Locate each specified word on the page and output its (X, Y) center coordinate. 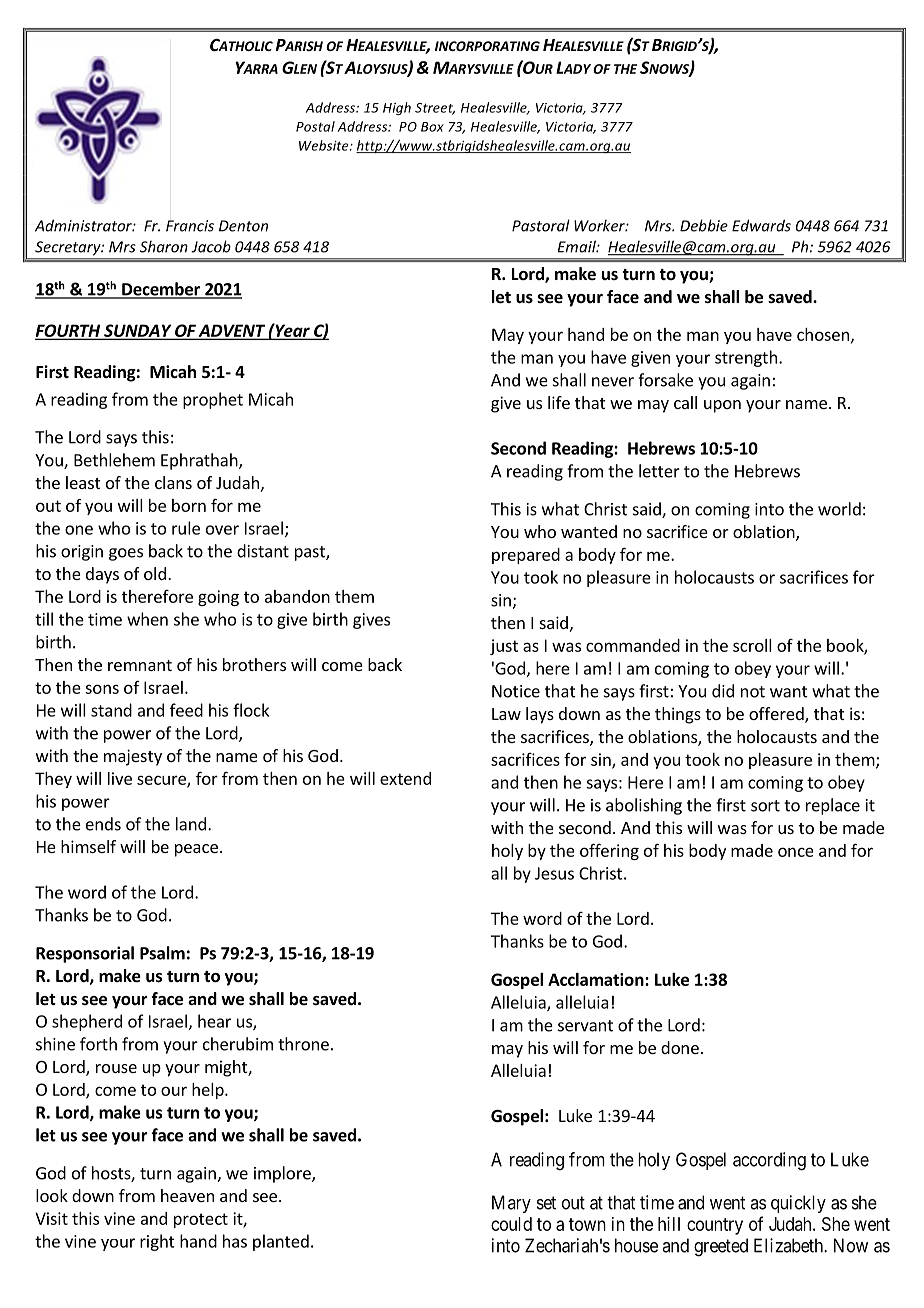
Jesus (554, 873)
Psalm (162, 953)
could (511, 1224)
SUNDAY (138, 331)
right (157, 1242)
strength (746, 358)
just (504, 647)
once (796, 852)
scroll (752, 645)
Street (435, 109)
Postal (315, 126)
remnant (140, 665)
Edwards (761, 225)
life (559, 402)
